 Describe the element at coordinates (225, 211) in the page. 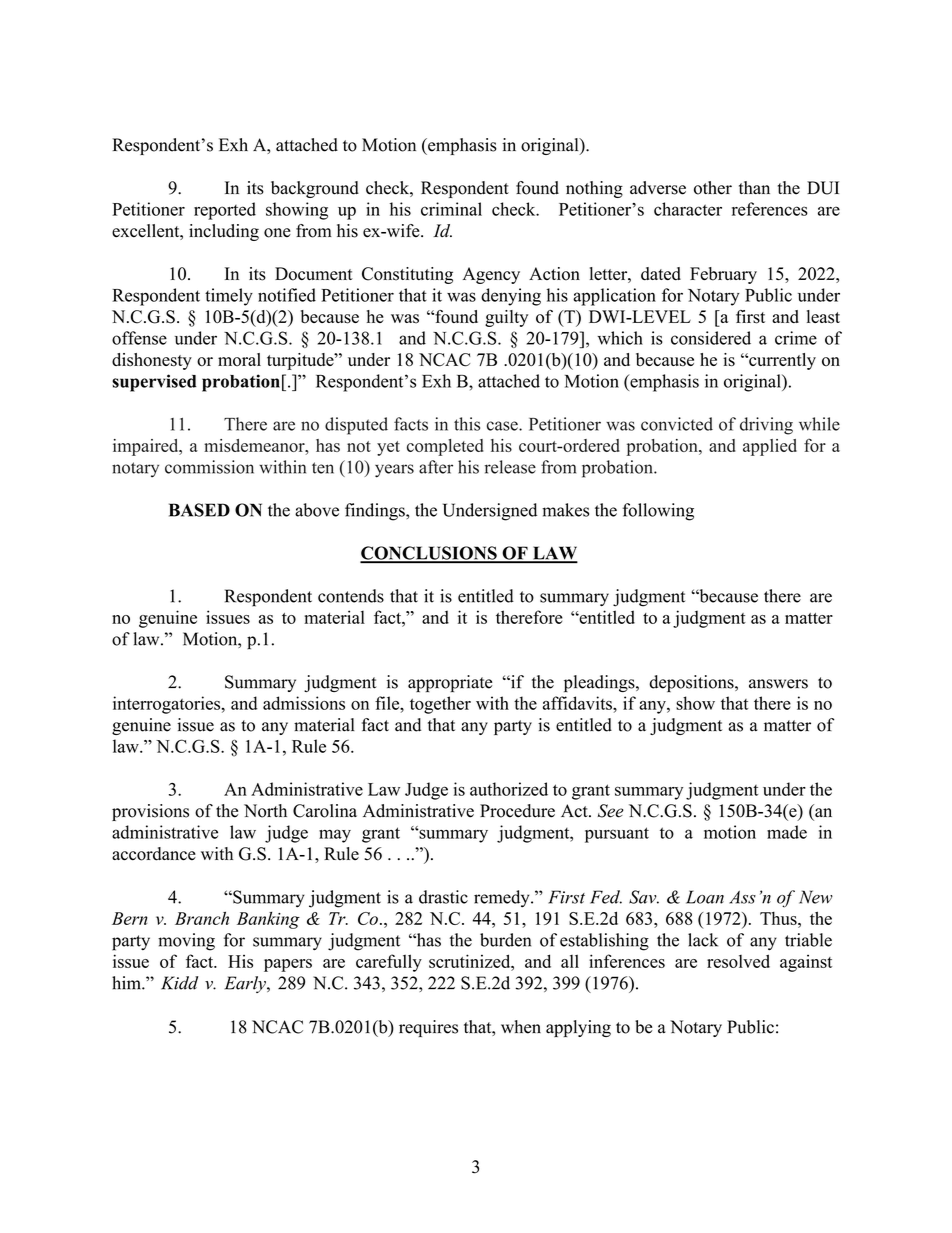

I see `reported` at that location.
